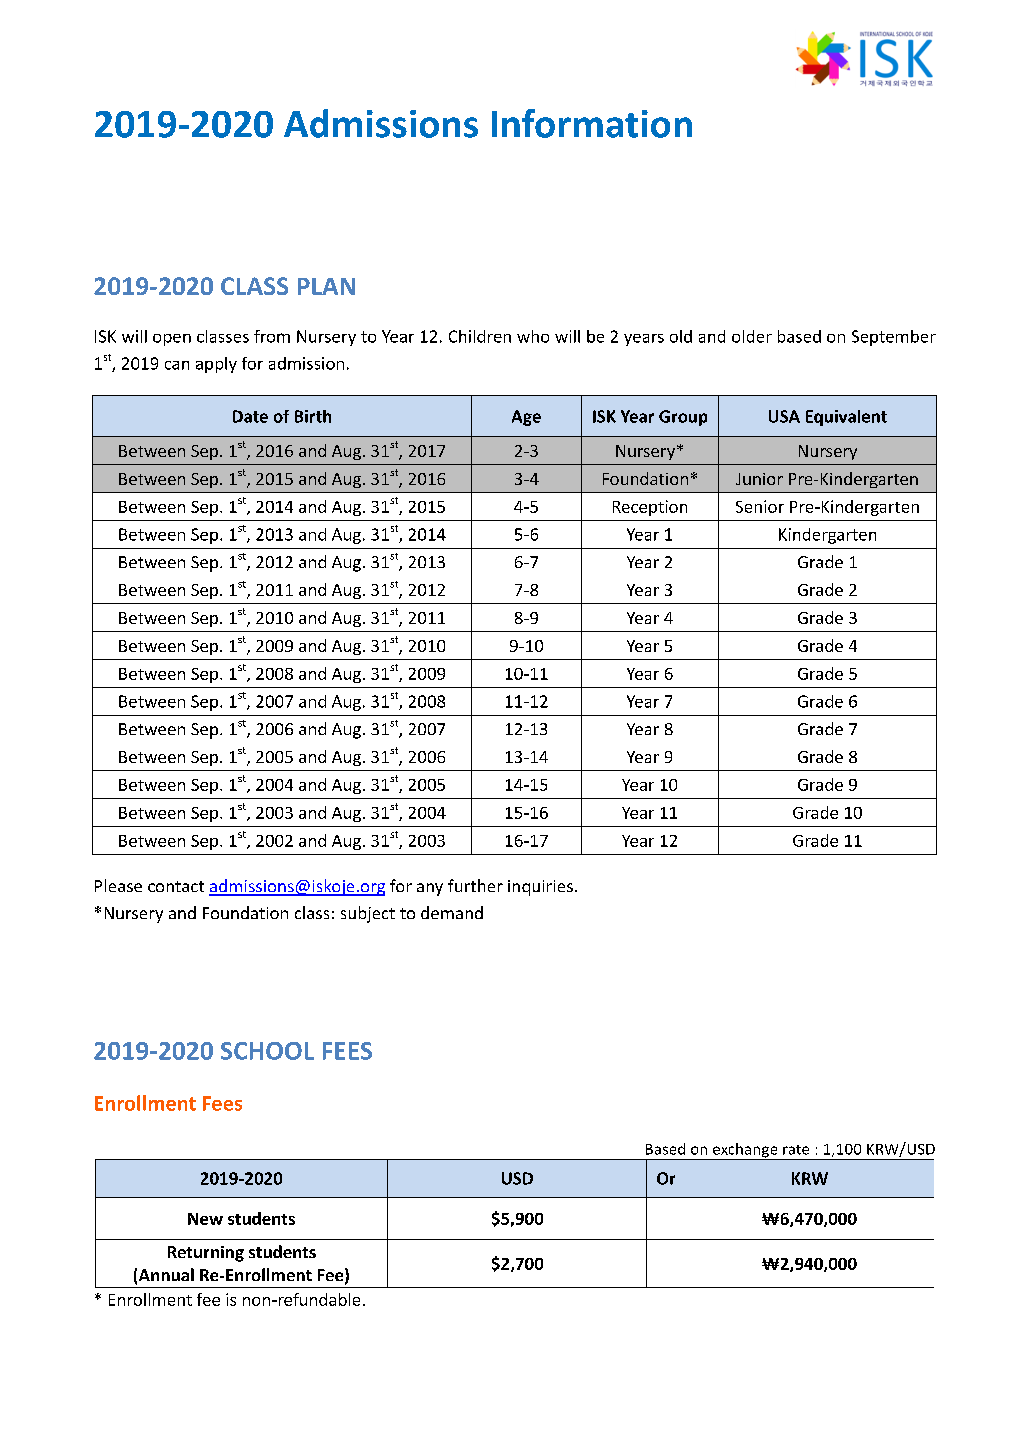 The width and height of the document is (1029, 1455). Describe the element at coordinates (176, 886) in the document. I see `contact` at that location.
